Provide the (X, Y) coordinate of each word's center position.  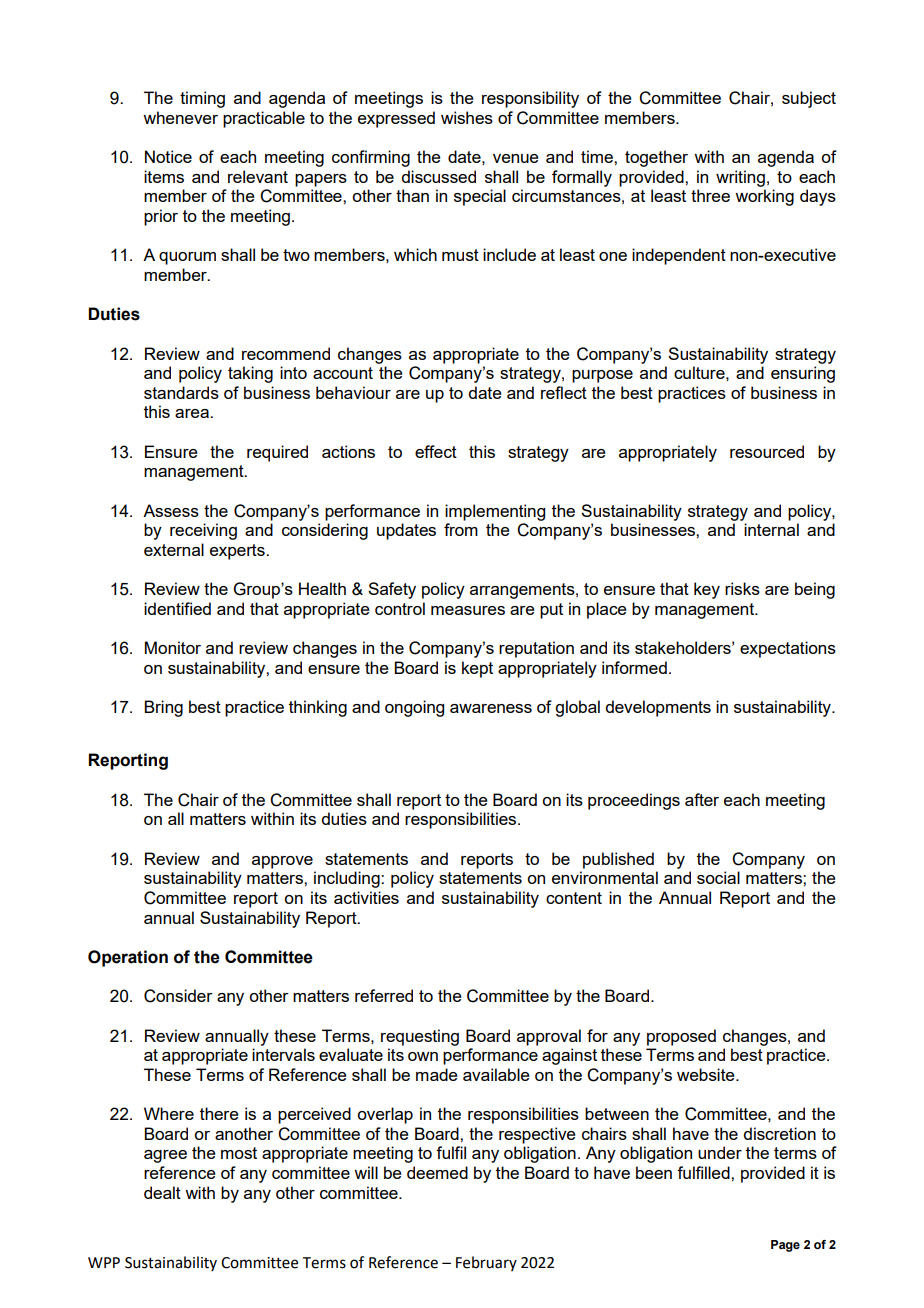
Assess (171, 510)
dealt (162, 1192)
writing (740, 178)
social (718, 877)
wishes (467, 117)
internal (771, 529)
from (461, 529)
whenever (180, 117)
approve (282, 862)
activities (366, 897)
